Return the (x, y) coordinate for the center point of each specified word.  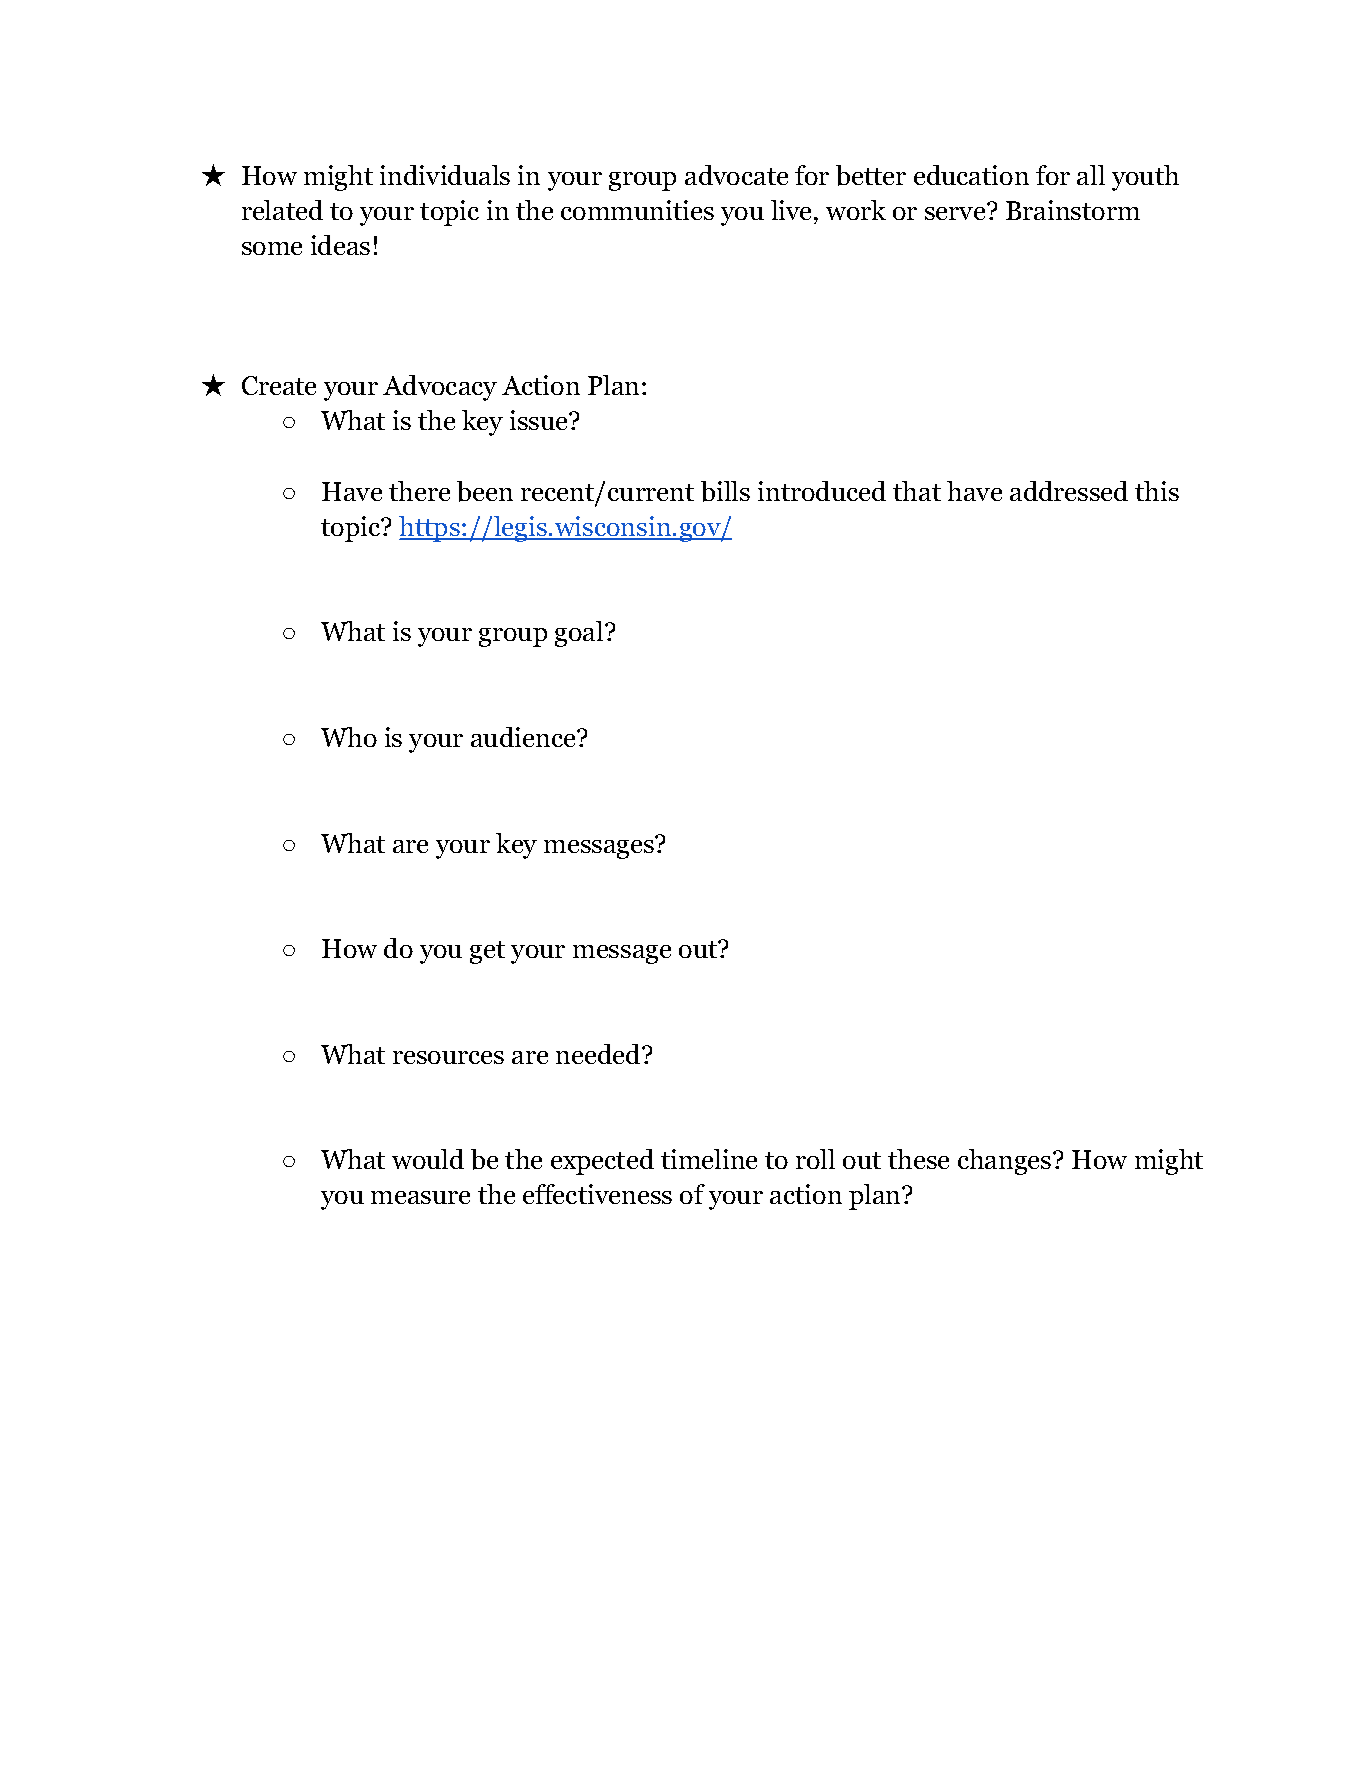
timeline (709, 1159)
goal (580, 634)
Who (349, 737)
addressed (1069, 491)
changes (1004, 1162)
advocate (736, 175)
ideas (340, 245)
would (428, 1159)
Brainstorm (1073, 210)
